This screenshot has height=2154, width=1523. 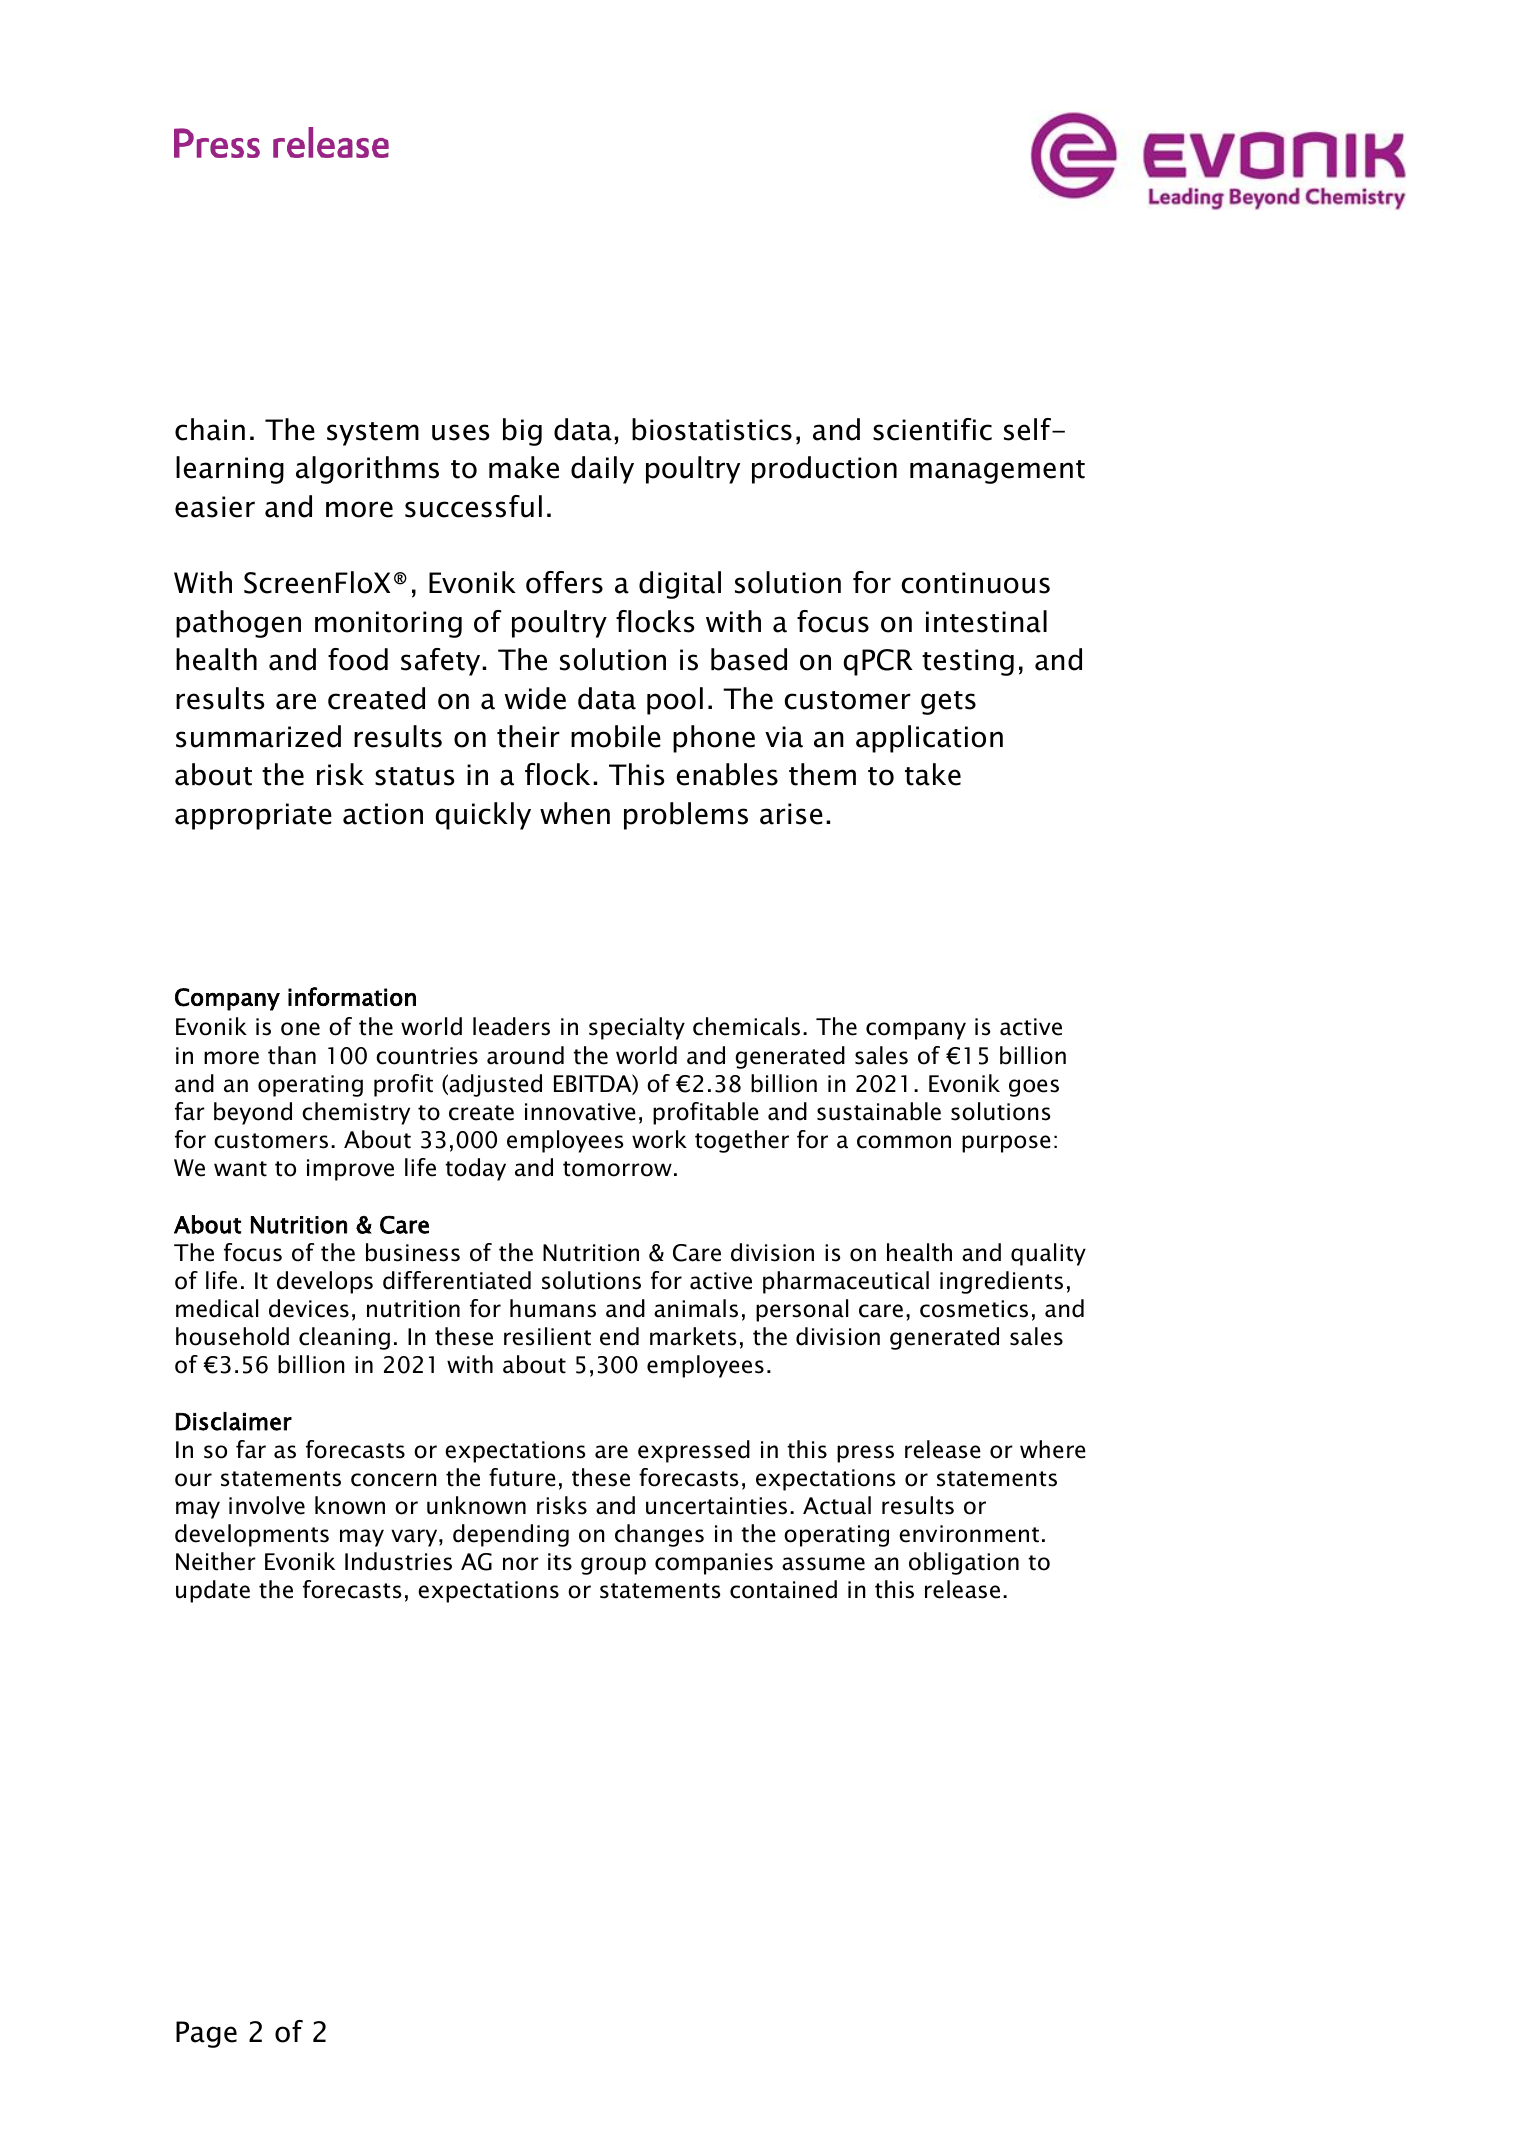 I want to click on innovative, so click(x=580, y=1112).
